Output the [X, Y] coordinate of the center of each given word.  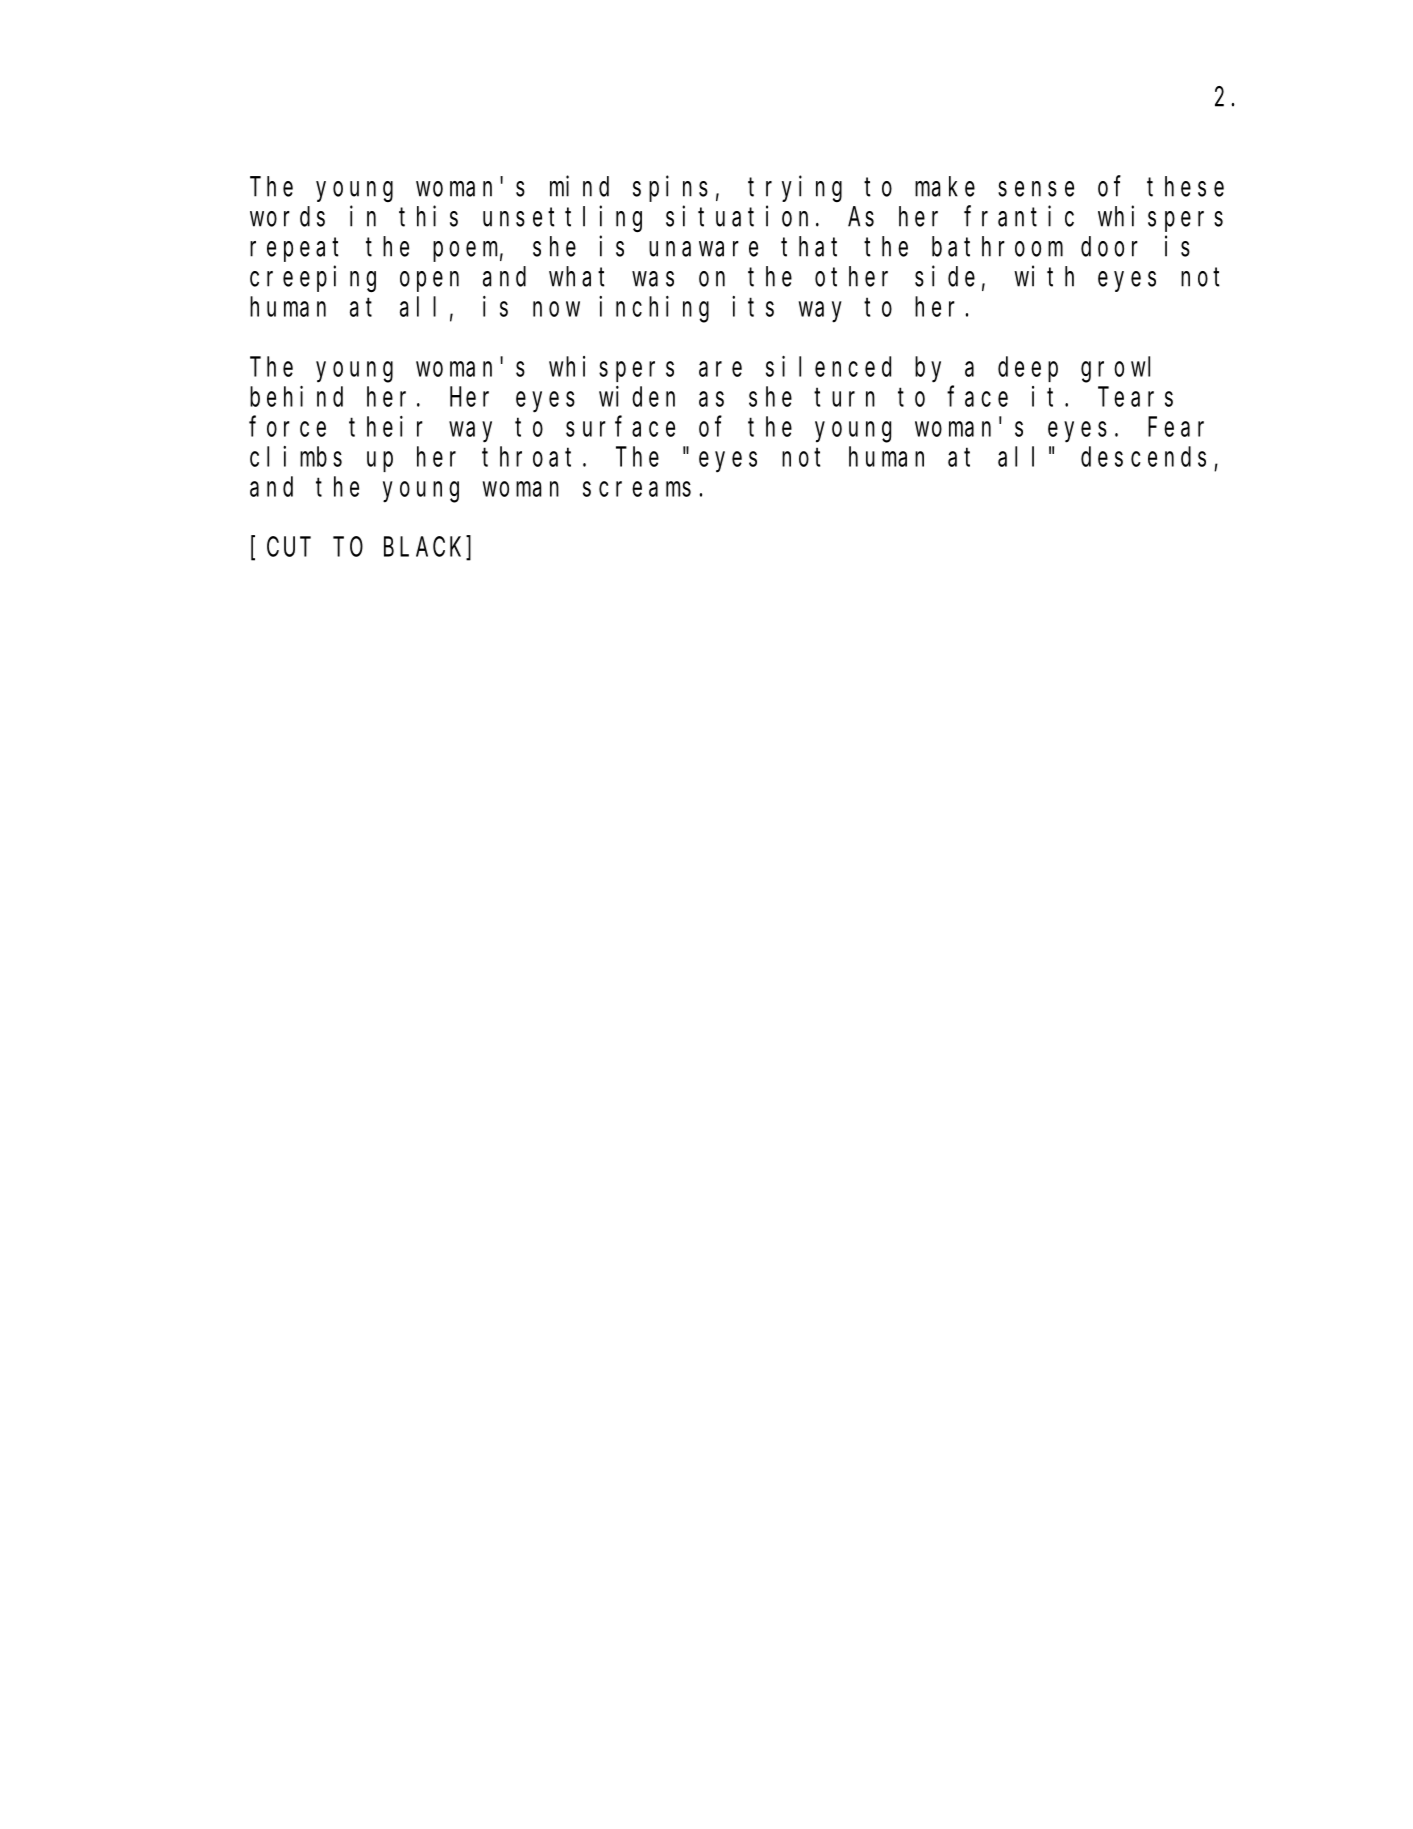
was [653, 279]
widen [637, 396]
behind [296, 396]
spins [670, 189]
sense [1036, 189]
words [287, 216]
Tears [1135, 397]
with [1044, 276]
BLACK [425, 548]
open [429, 282]
